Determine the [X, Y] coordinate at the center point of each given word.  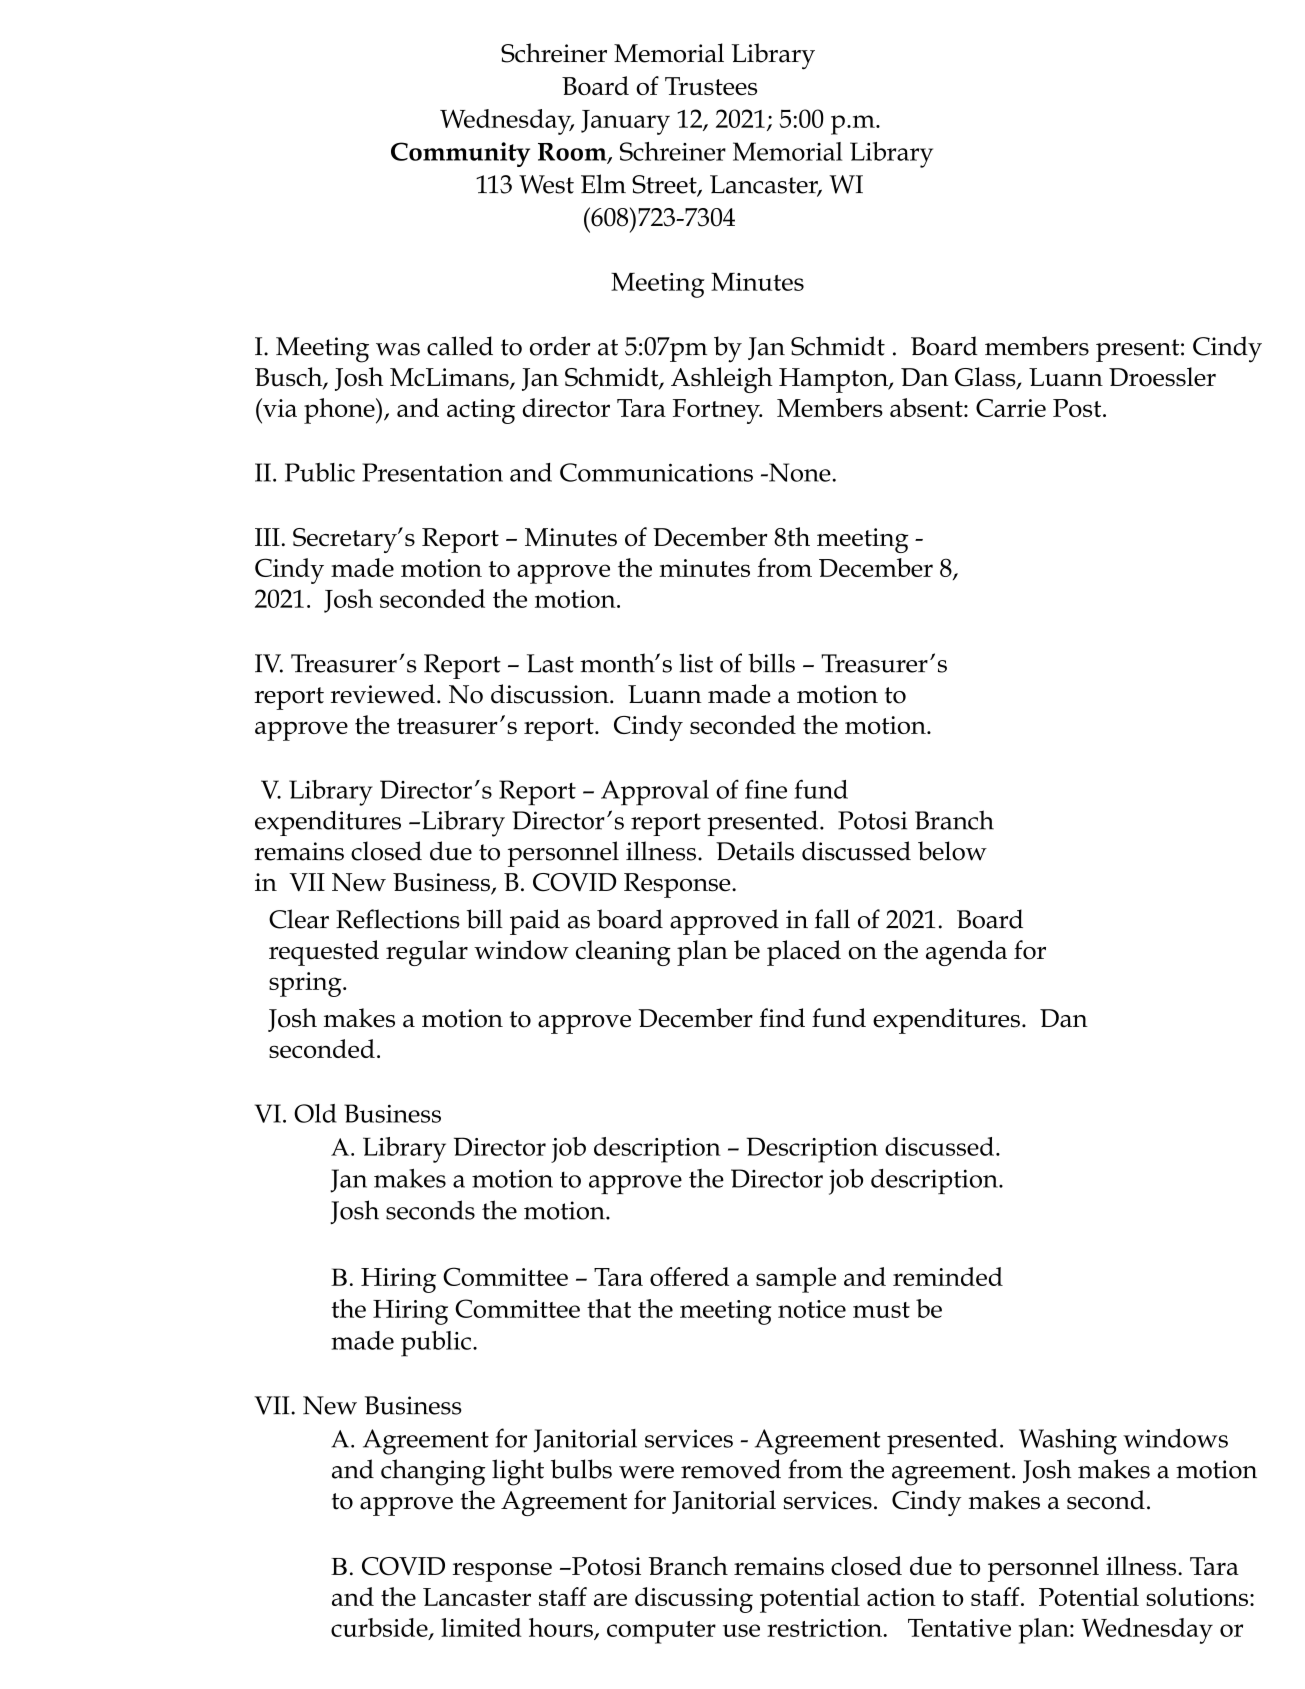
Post [1078, 408]
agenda [966, 953]
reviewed [383, 694]
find [782, 1018]
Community [460, 154]
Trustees [711, 86]
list [696, 663]
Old [315, 1113]
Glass [986, 378]
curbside [380, 1628]
